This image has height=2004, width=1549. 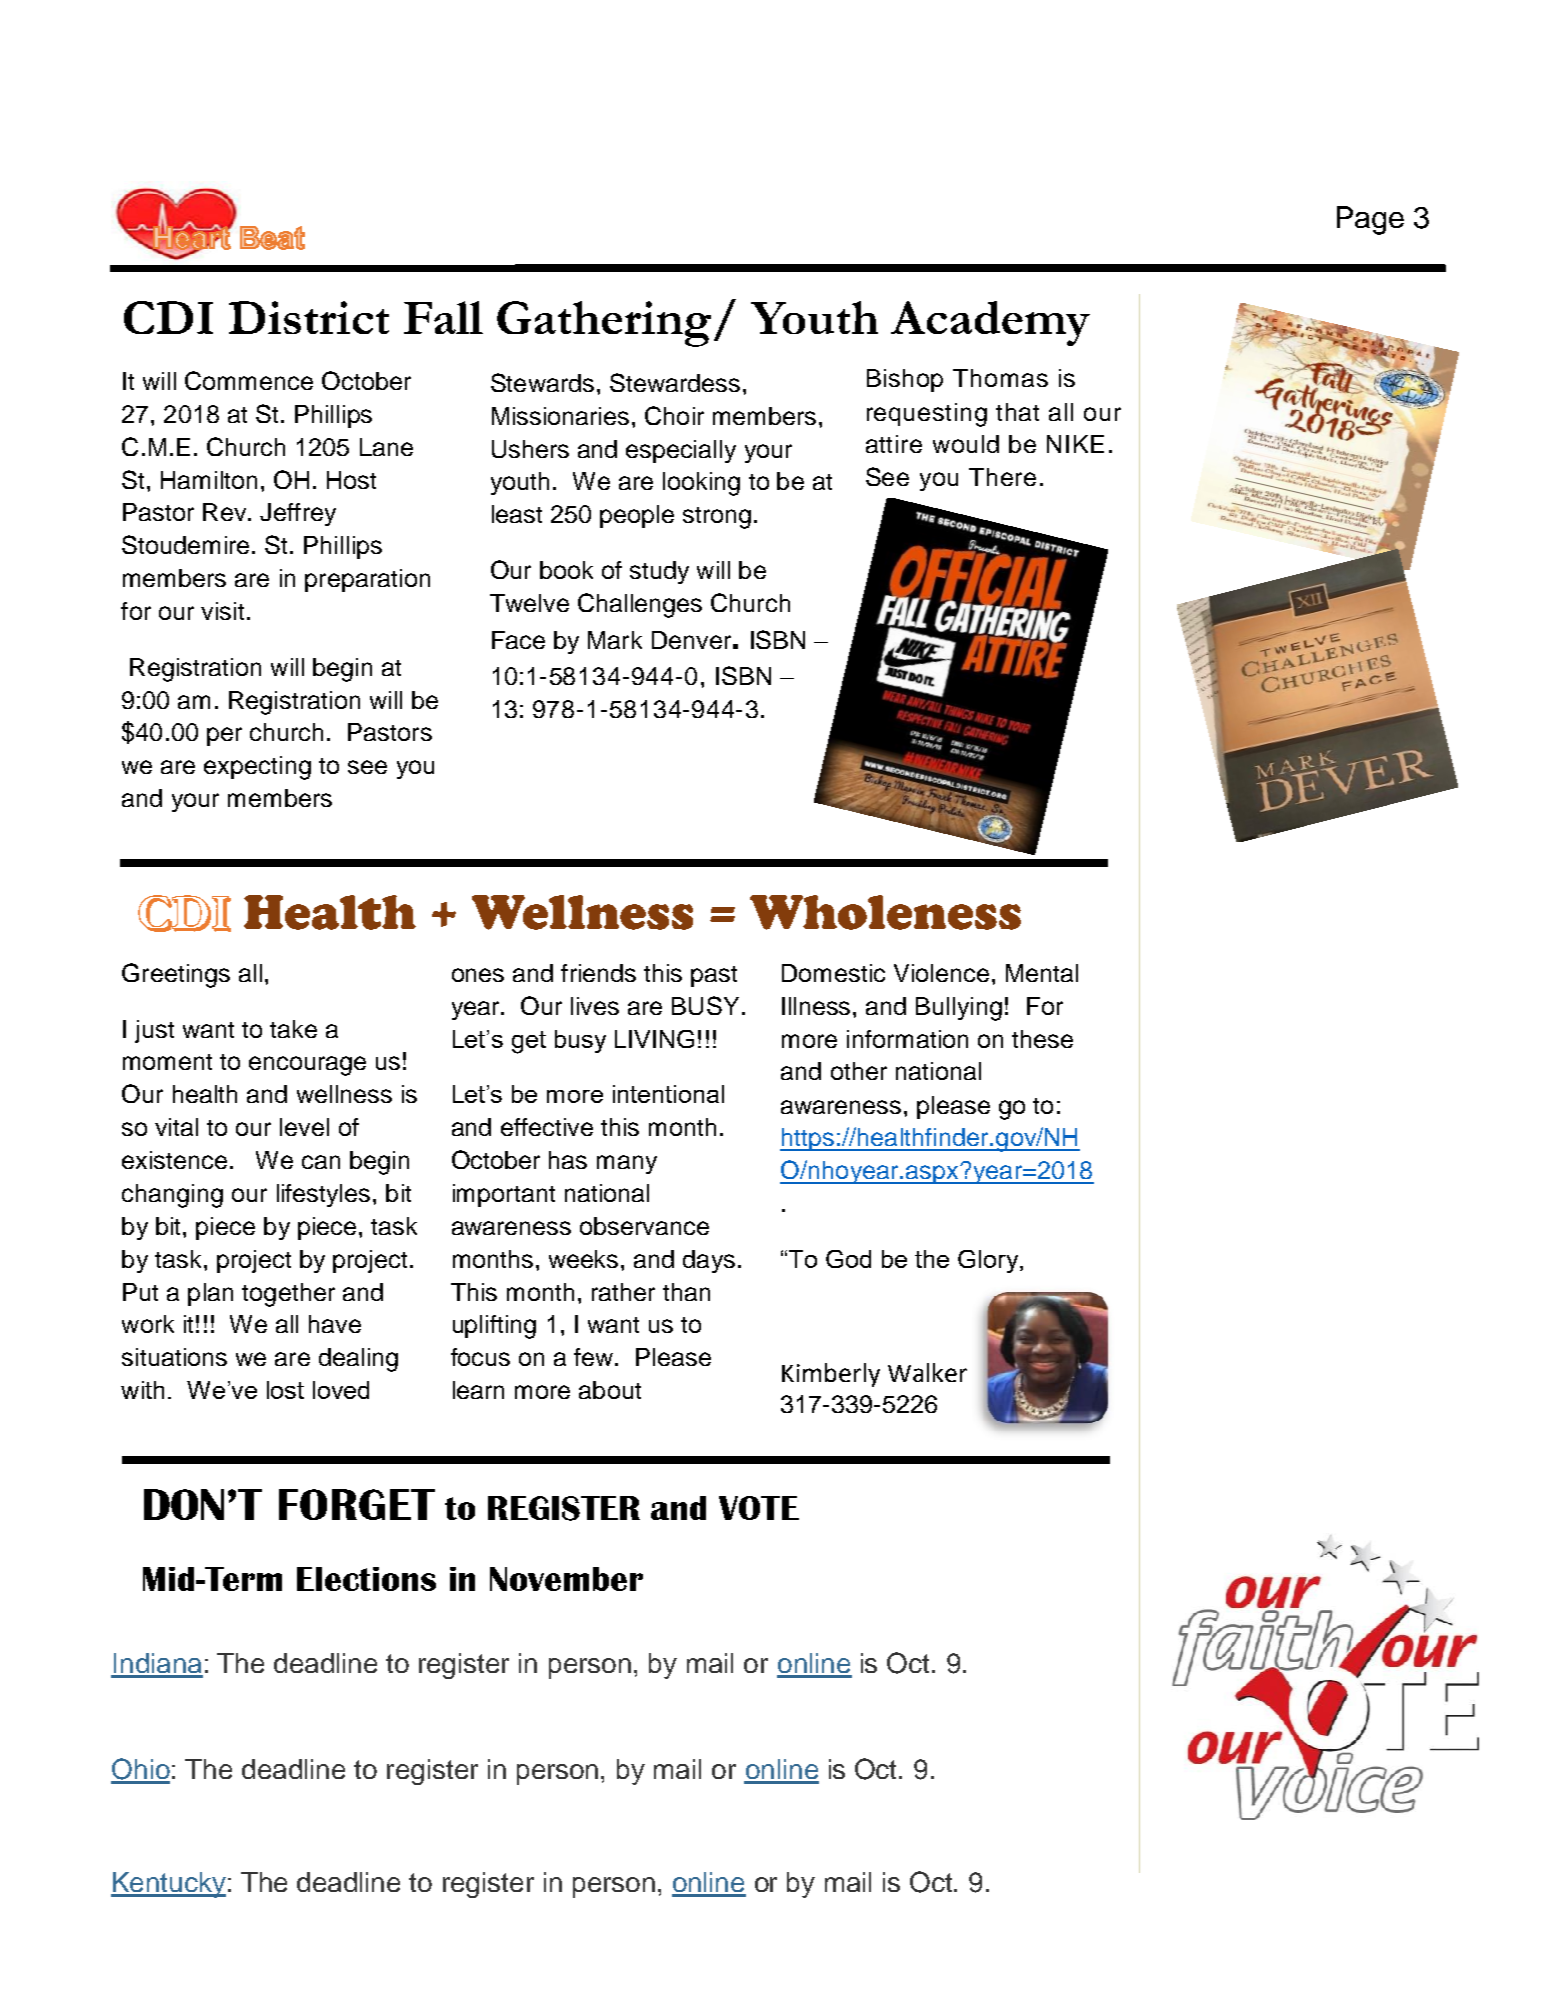 What do you see at coordinates (989, 1261) in the image?
I see `Glory` at bounding box center [989, 1261].
